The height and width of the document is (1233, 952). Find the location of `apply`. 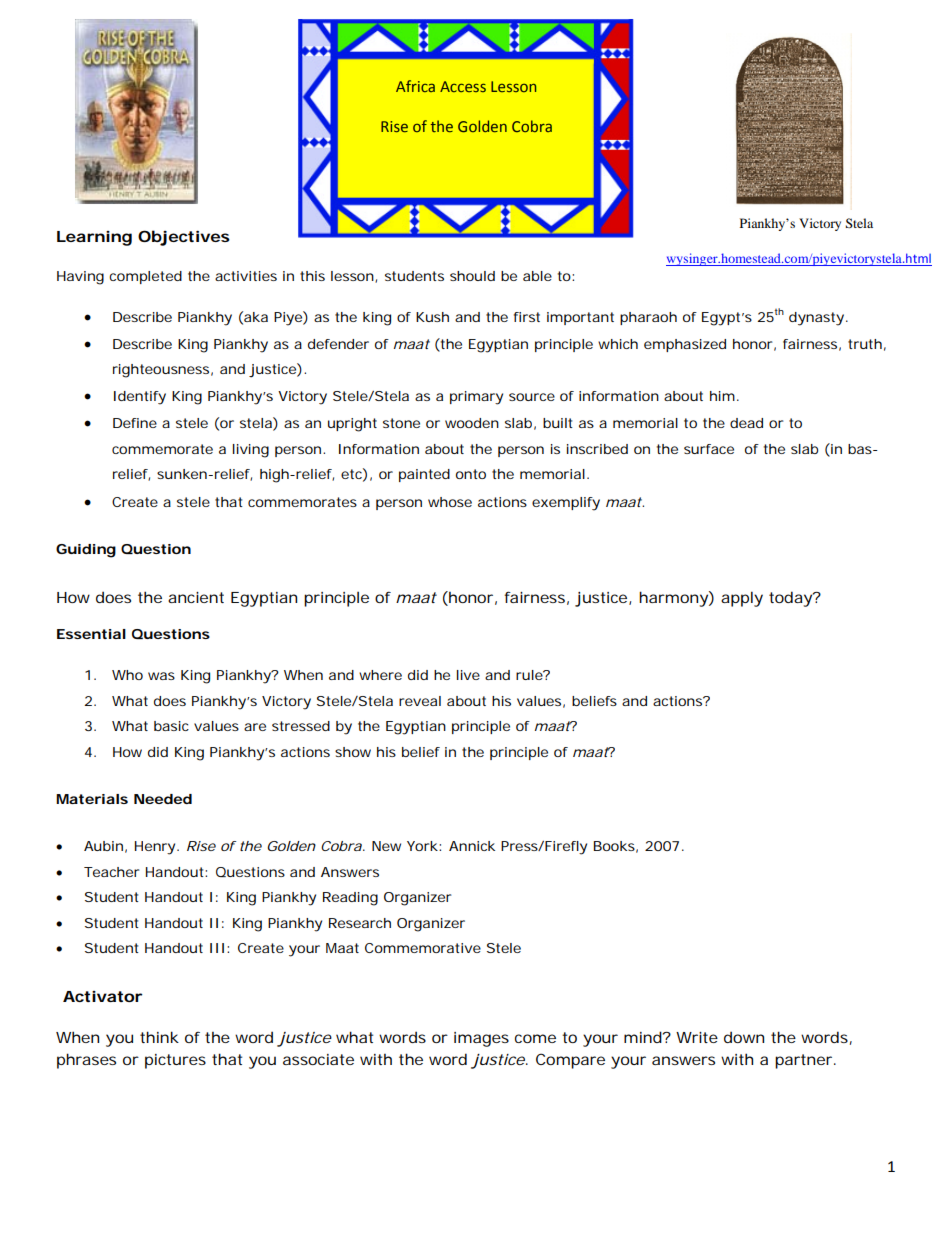

apply is located at coordinates (742, 599).
